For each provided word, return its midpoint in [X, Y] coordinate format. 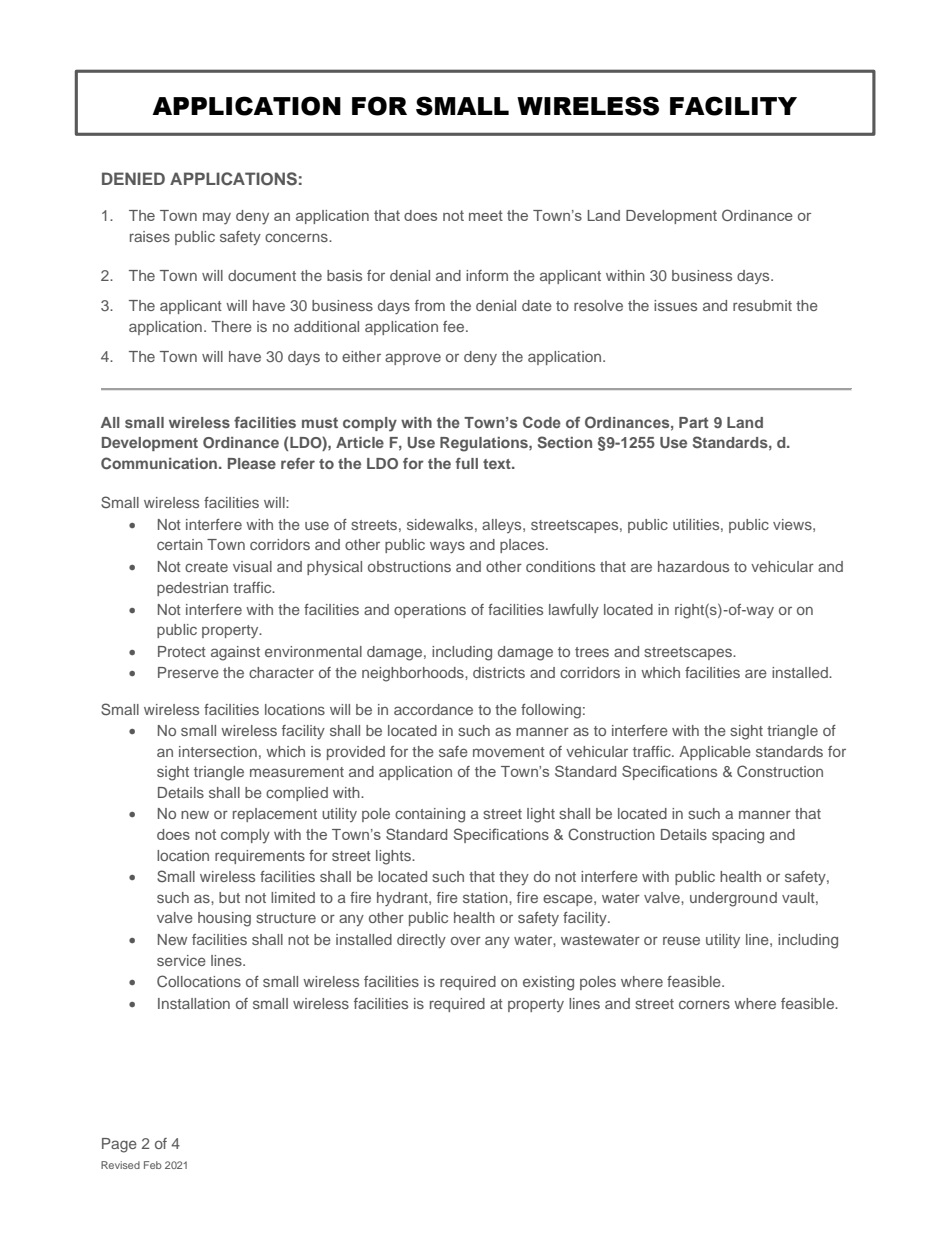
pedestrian [192, 589]
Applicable [715, 753]
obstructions [409, 566]
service [181, 960]
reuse [681, 940]
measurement [297, 772]
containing [430, 815]
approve [413, 359]
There [231, 326]
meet [486, 215]
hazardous [693, 566]
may [217, 219]
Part [694, 422]
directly [421, 941]
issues [675, 305]
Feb [153, 1165]
